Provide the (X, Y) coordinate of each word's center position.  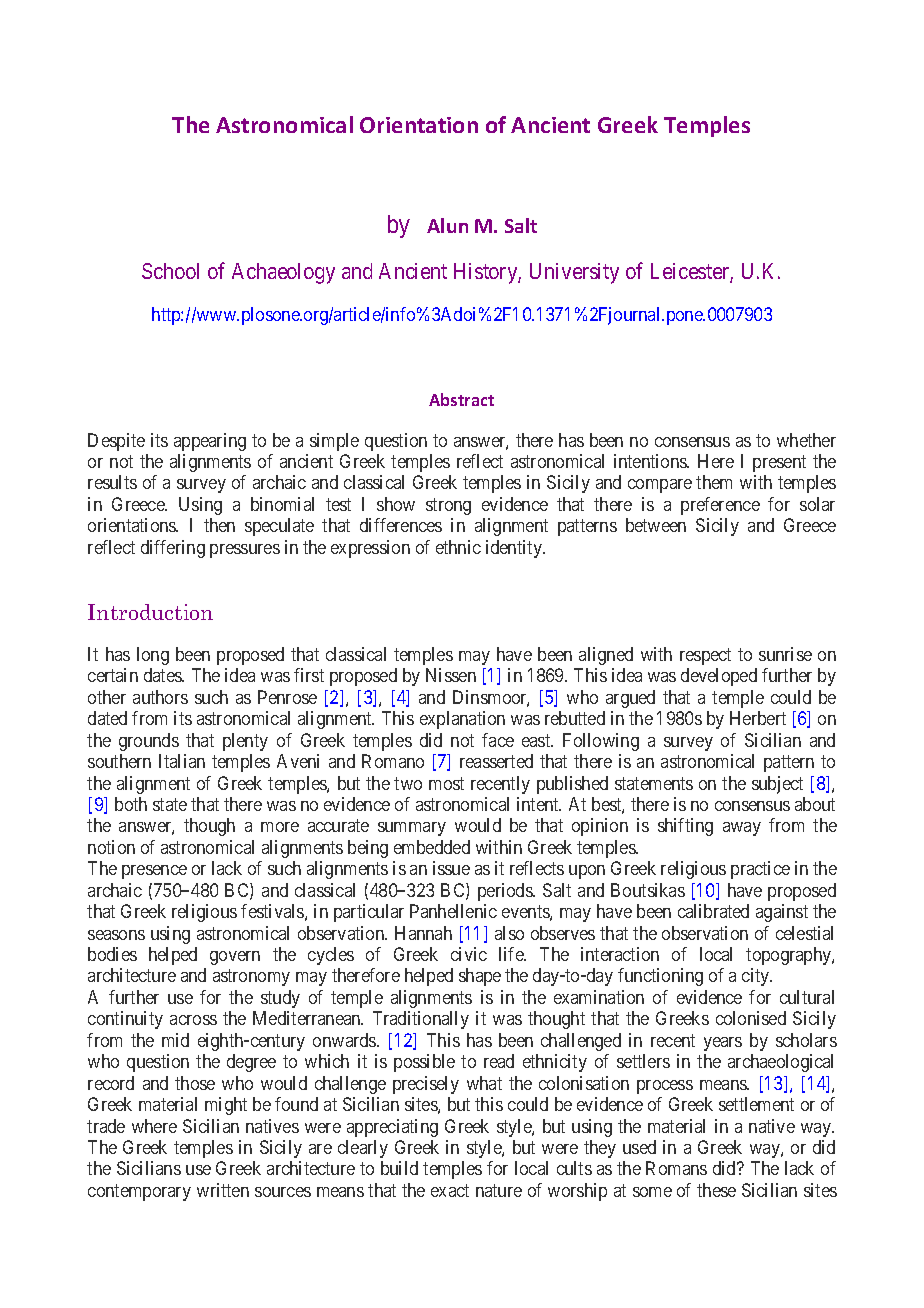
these (716, 1190)
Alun (447, 225)
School (170, 271)
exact (450, 1190)
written (223, 1190)
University (574, 273)
